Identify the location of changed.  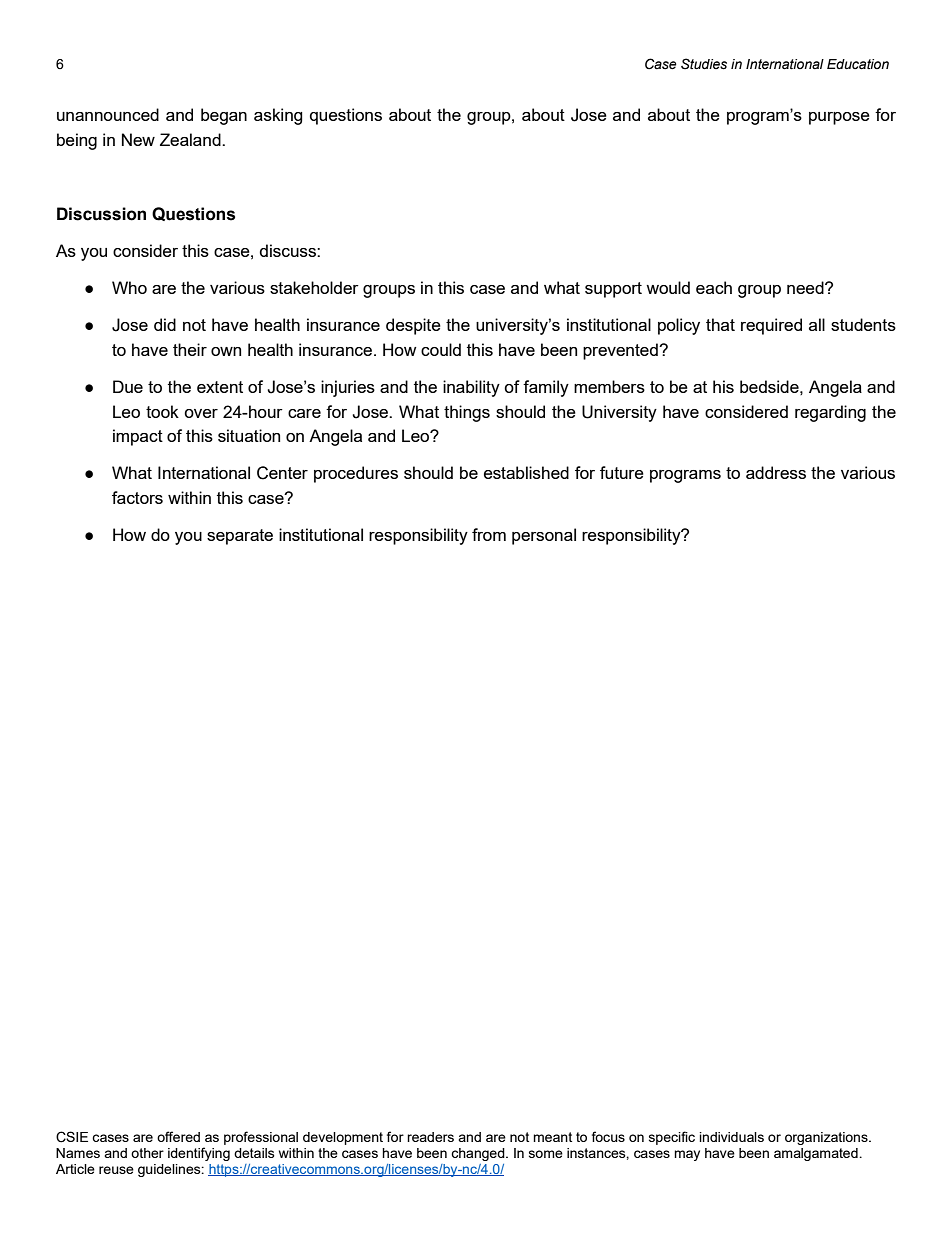
(479, 1154).
